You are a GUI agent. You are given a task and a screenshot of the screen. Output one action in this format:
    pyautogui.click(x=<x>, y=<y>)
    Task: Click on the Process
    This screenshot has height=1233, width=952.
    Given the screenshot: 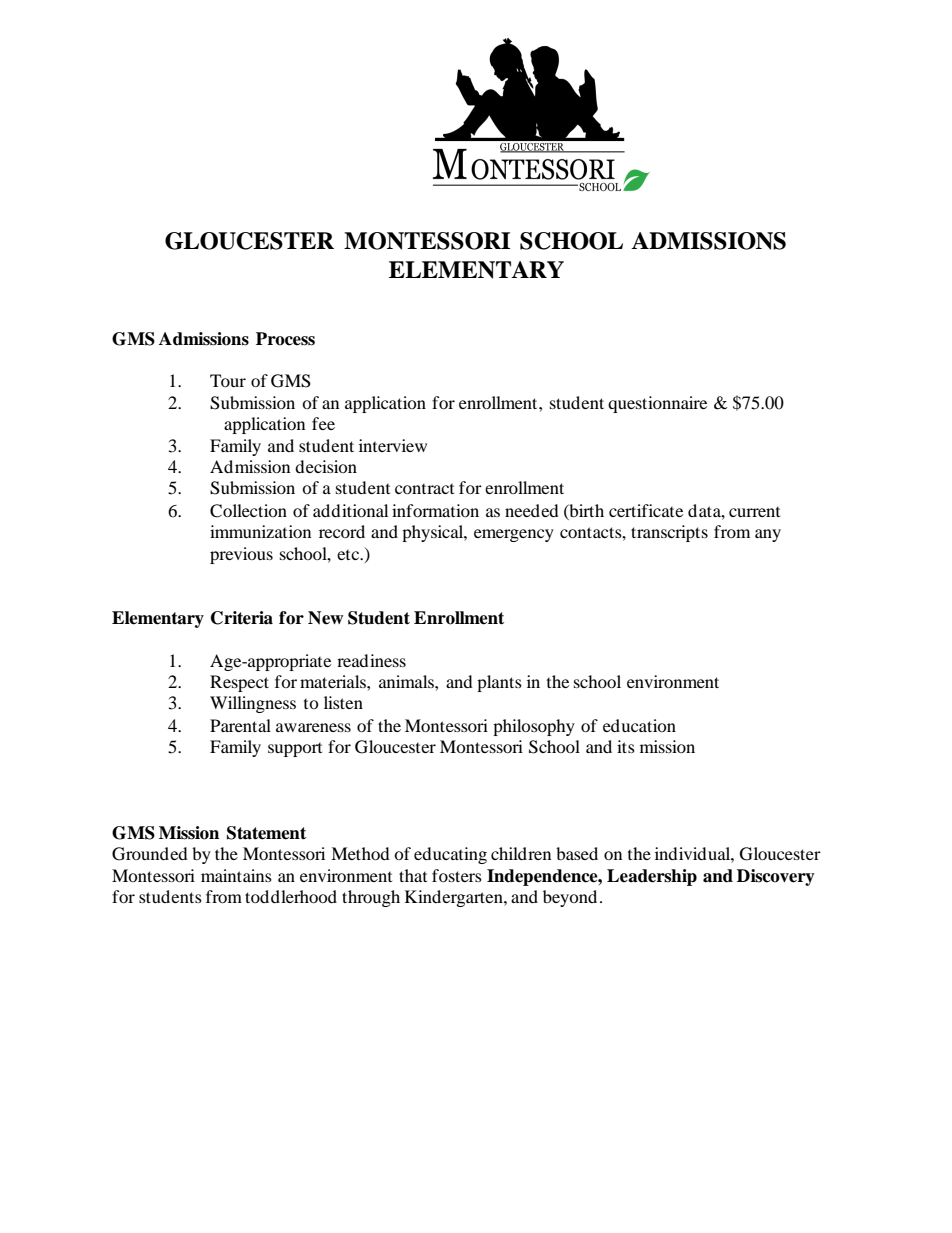 What is the action you would take?
    pyautogui.click(x=285, y=339)
